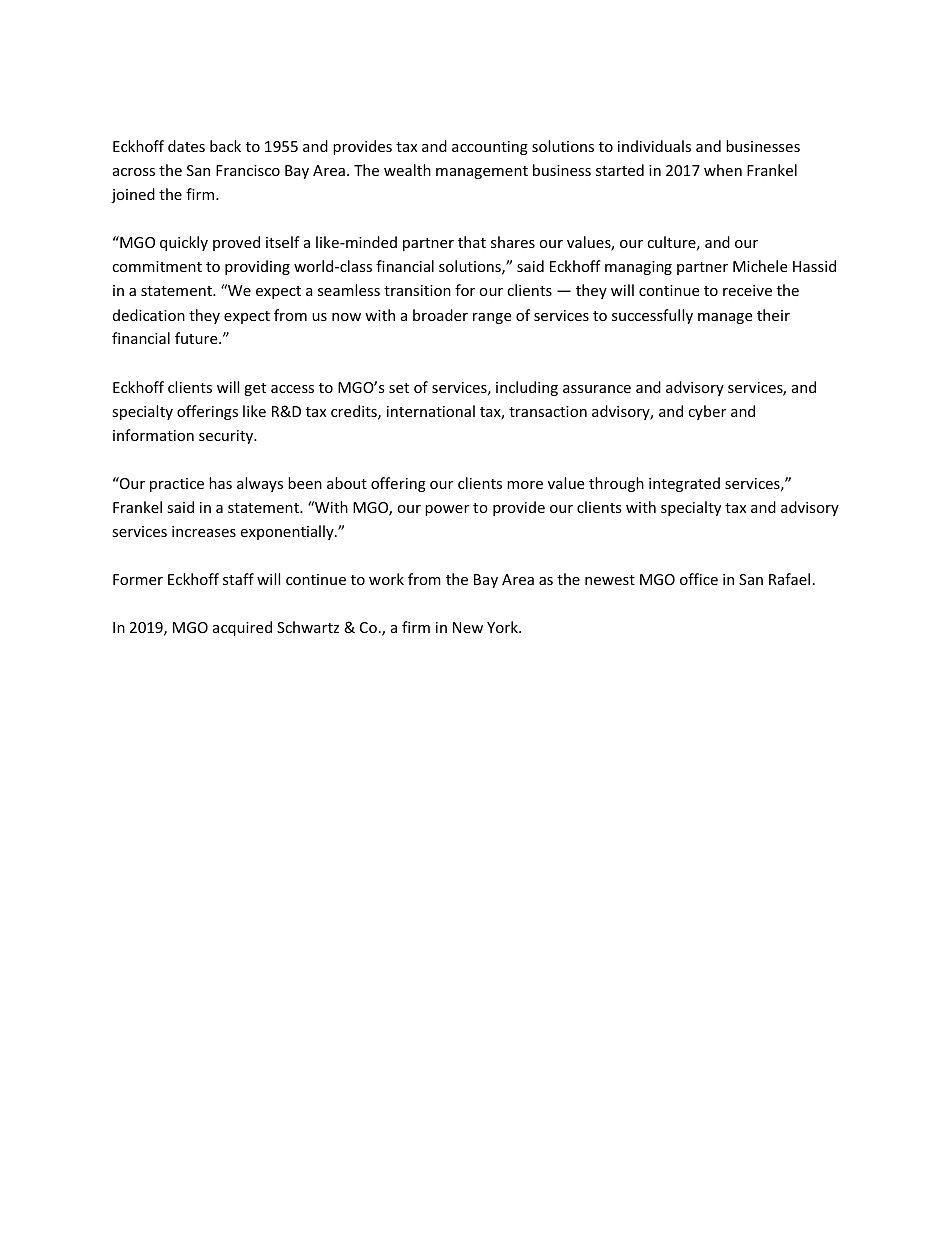 Image resolution: width=952 pixels, height=1233 pixels. I want to click on back, so click(225, 146).
